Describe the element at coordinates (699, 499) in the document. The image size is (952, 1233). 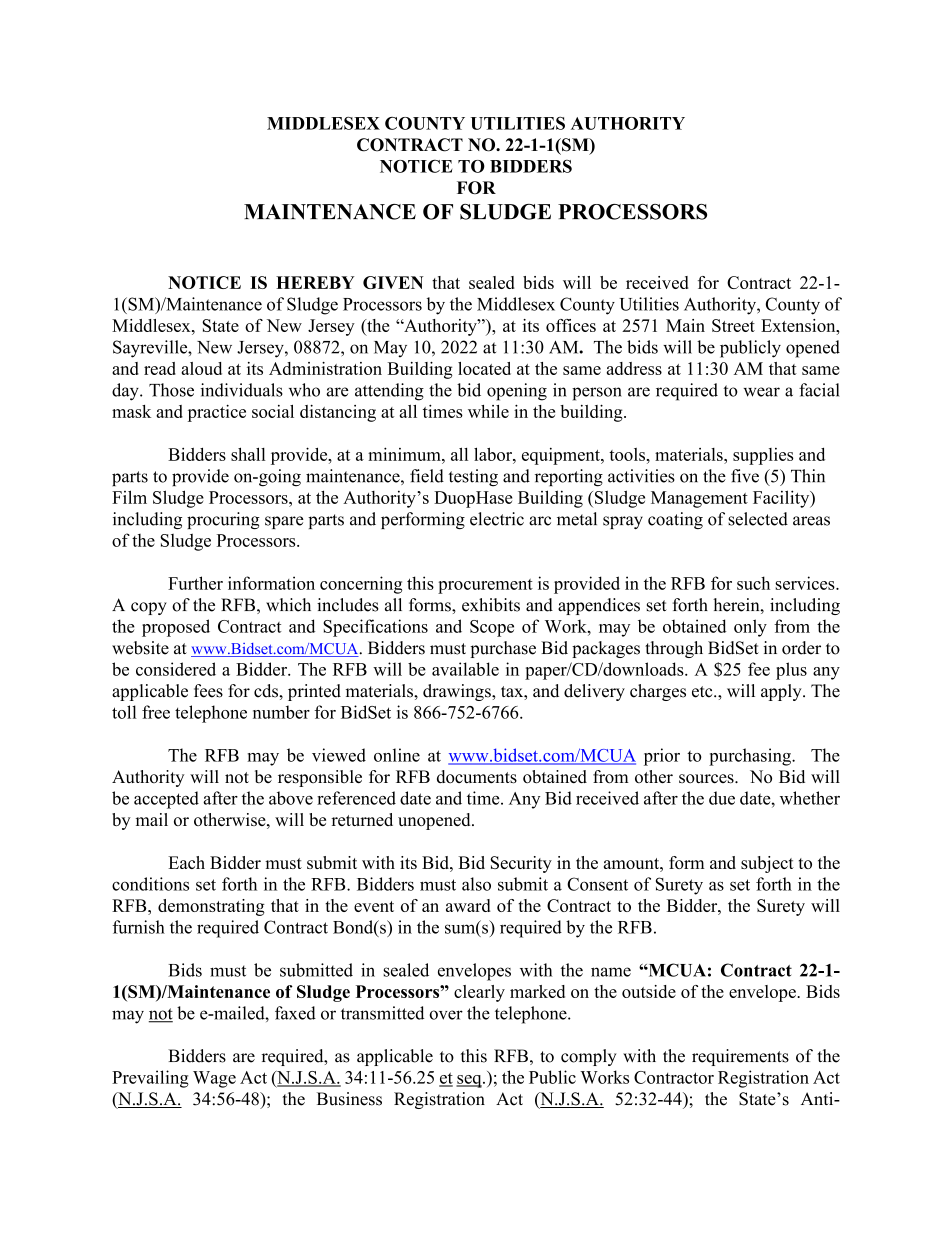
I see `Management` at that location.
